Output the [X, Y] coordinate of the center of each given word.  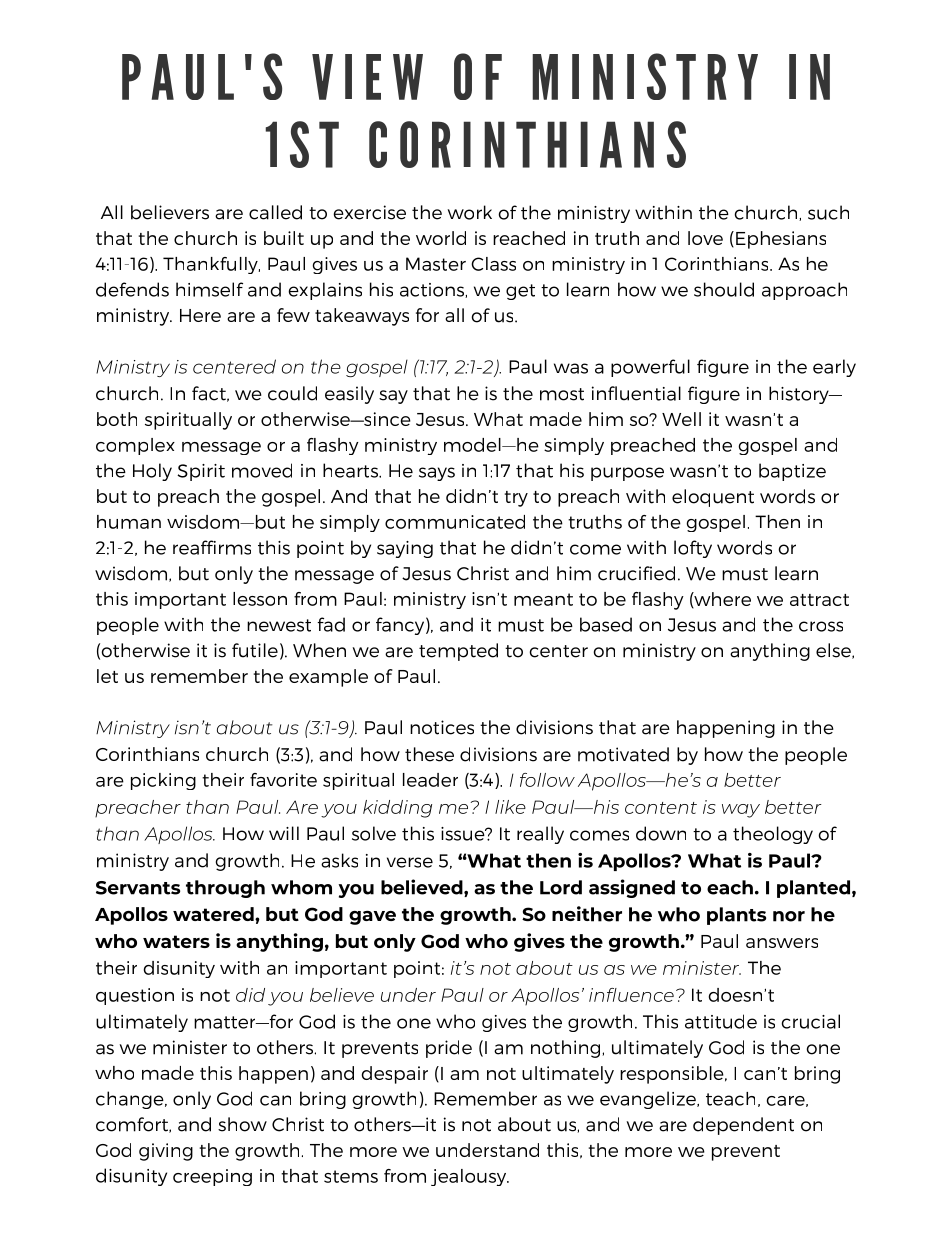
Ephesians [781, 240]
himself [209, 289]
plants [736, 916]
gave [372, 918]
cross [821, 626]
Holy [152, 472]
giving [166, 1152]
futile [255, 650]
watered [214, 914]
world [441, 238]
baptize [792, 472]
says [437, 474]
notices [442, 727]
